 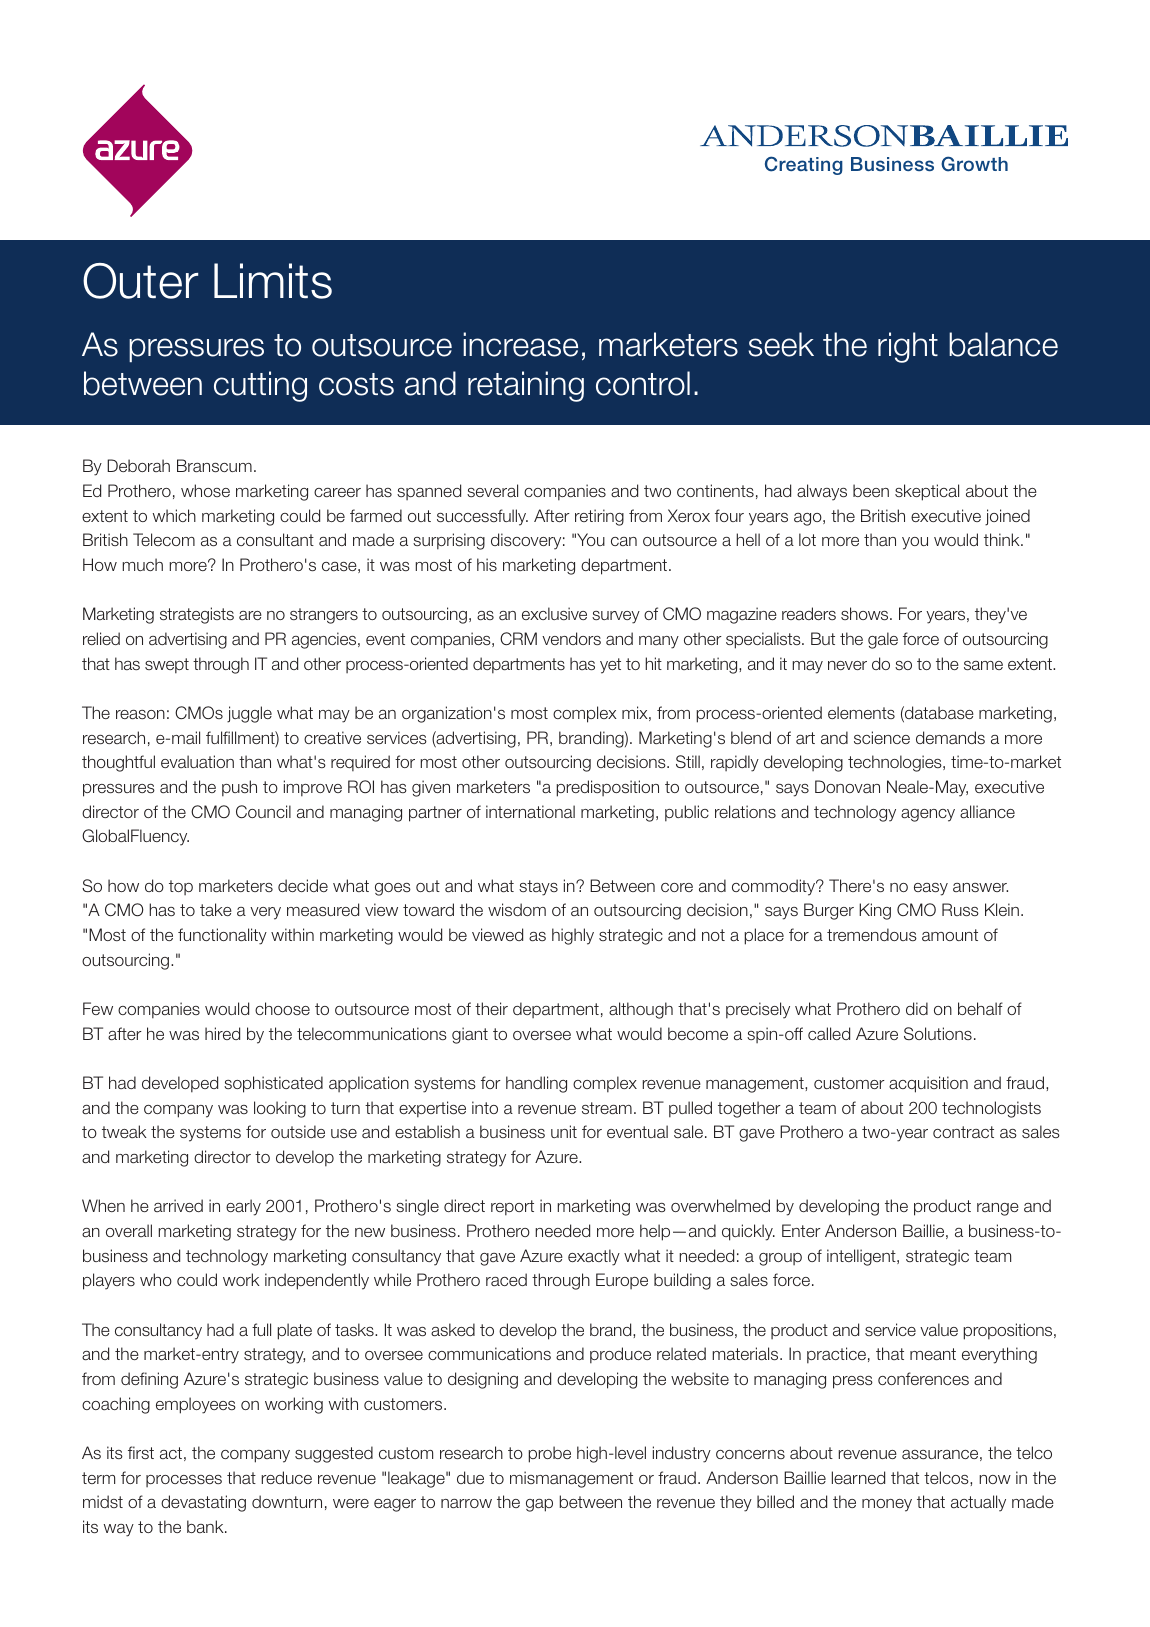 What do you see at coordinates (536, 1084) in the screenshot?
I see `handling` at bounding box center [536, 1084].
